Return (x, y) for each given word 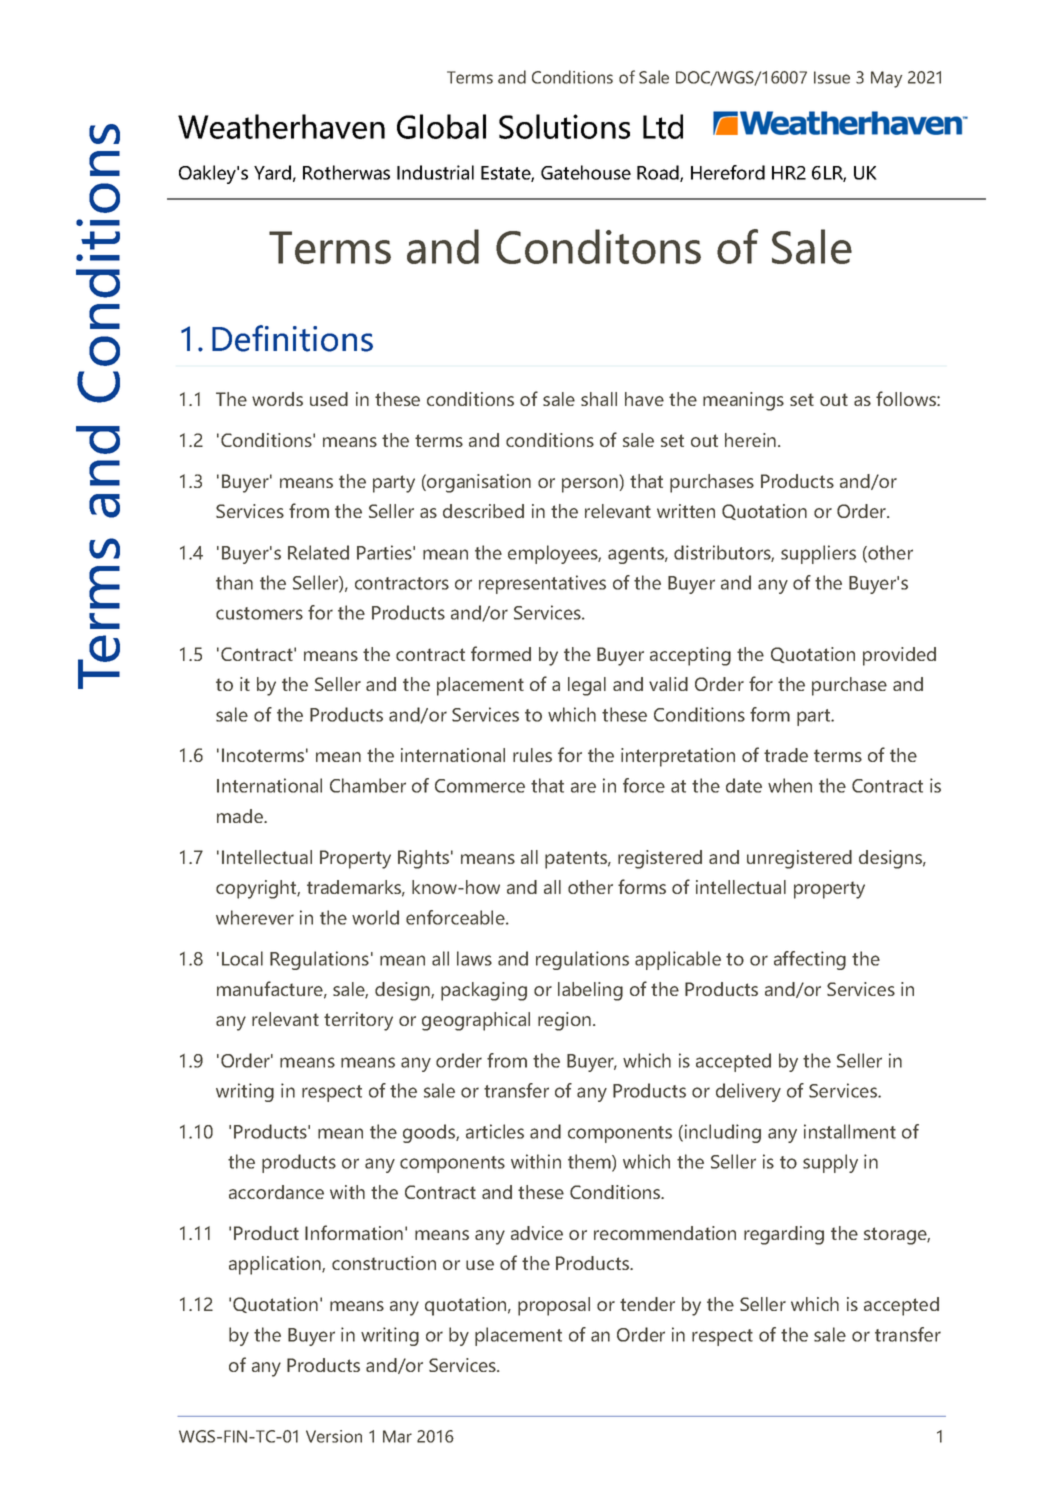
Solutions (564, 126)
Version (334, 1436)
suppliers (818, 554)
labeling (590, 991)
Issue (832, 77)
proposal (554, 1306)
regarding (784, 1235)
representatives (542, 584)
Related (318, 552)
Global (441, 126)
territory (358, 1021)
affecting (810, 960)
